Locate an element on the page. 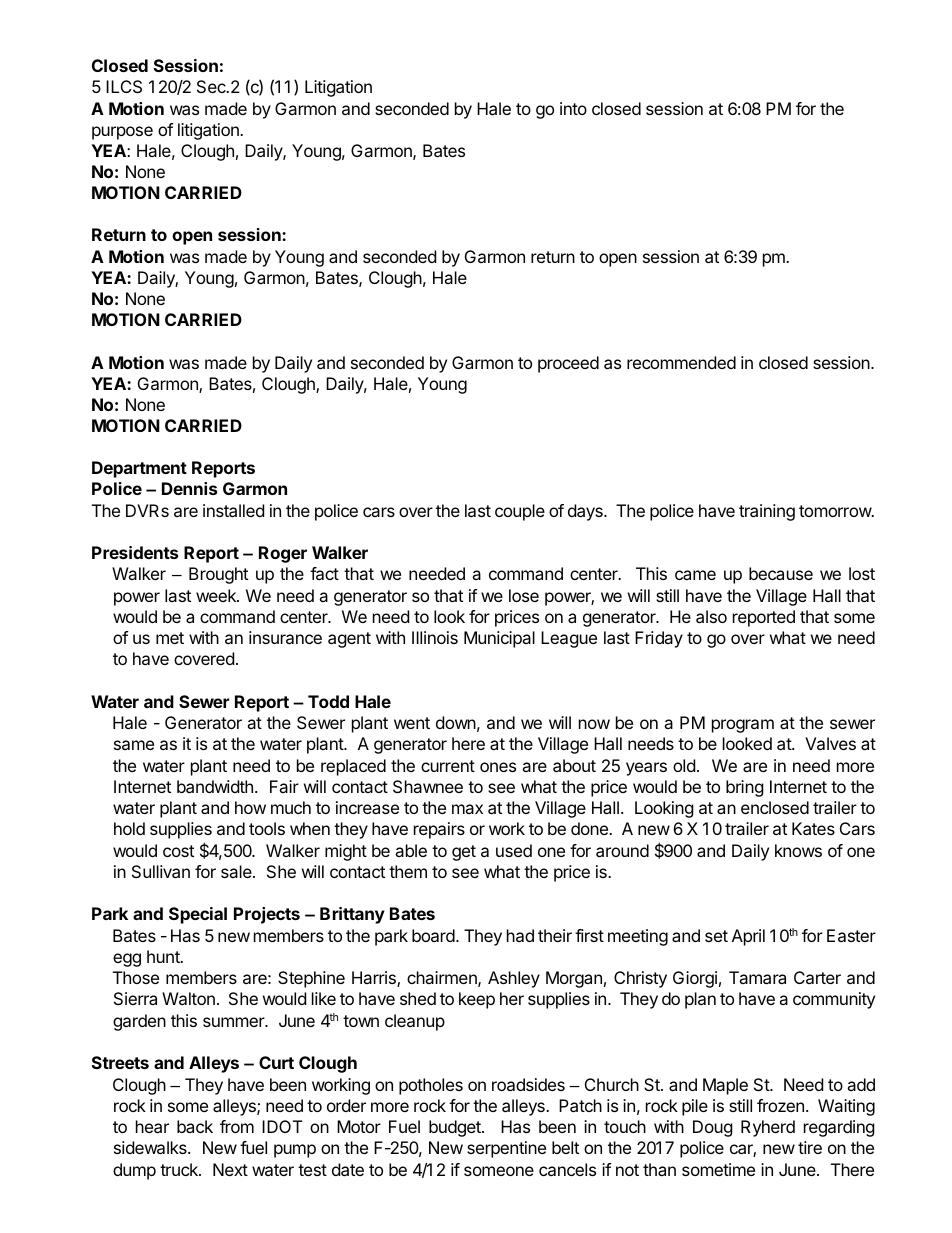  purpose is located at coordinates (122, 133).
